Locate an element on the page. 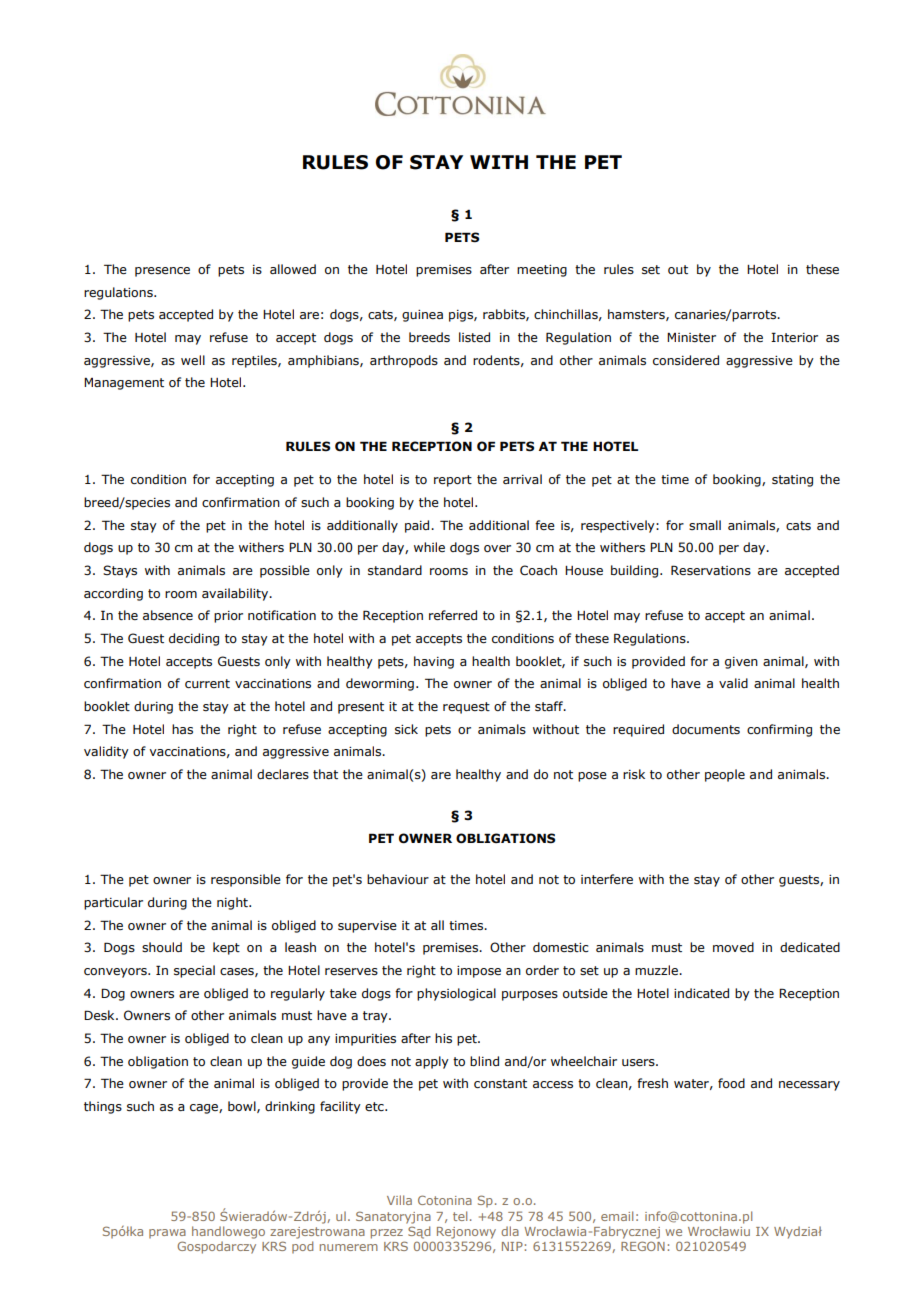 This image has height=1308, width=924. prawa is located at coordinates (167, 1234).
